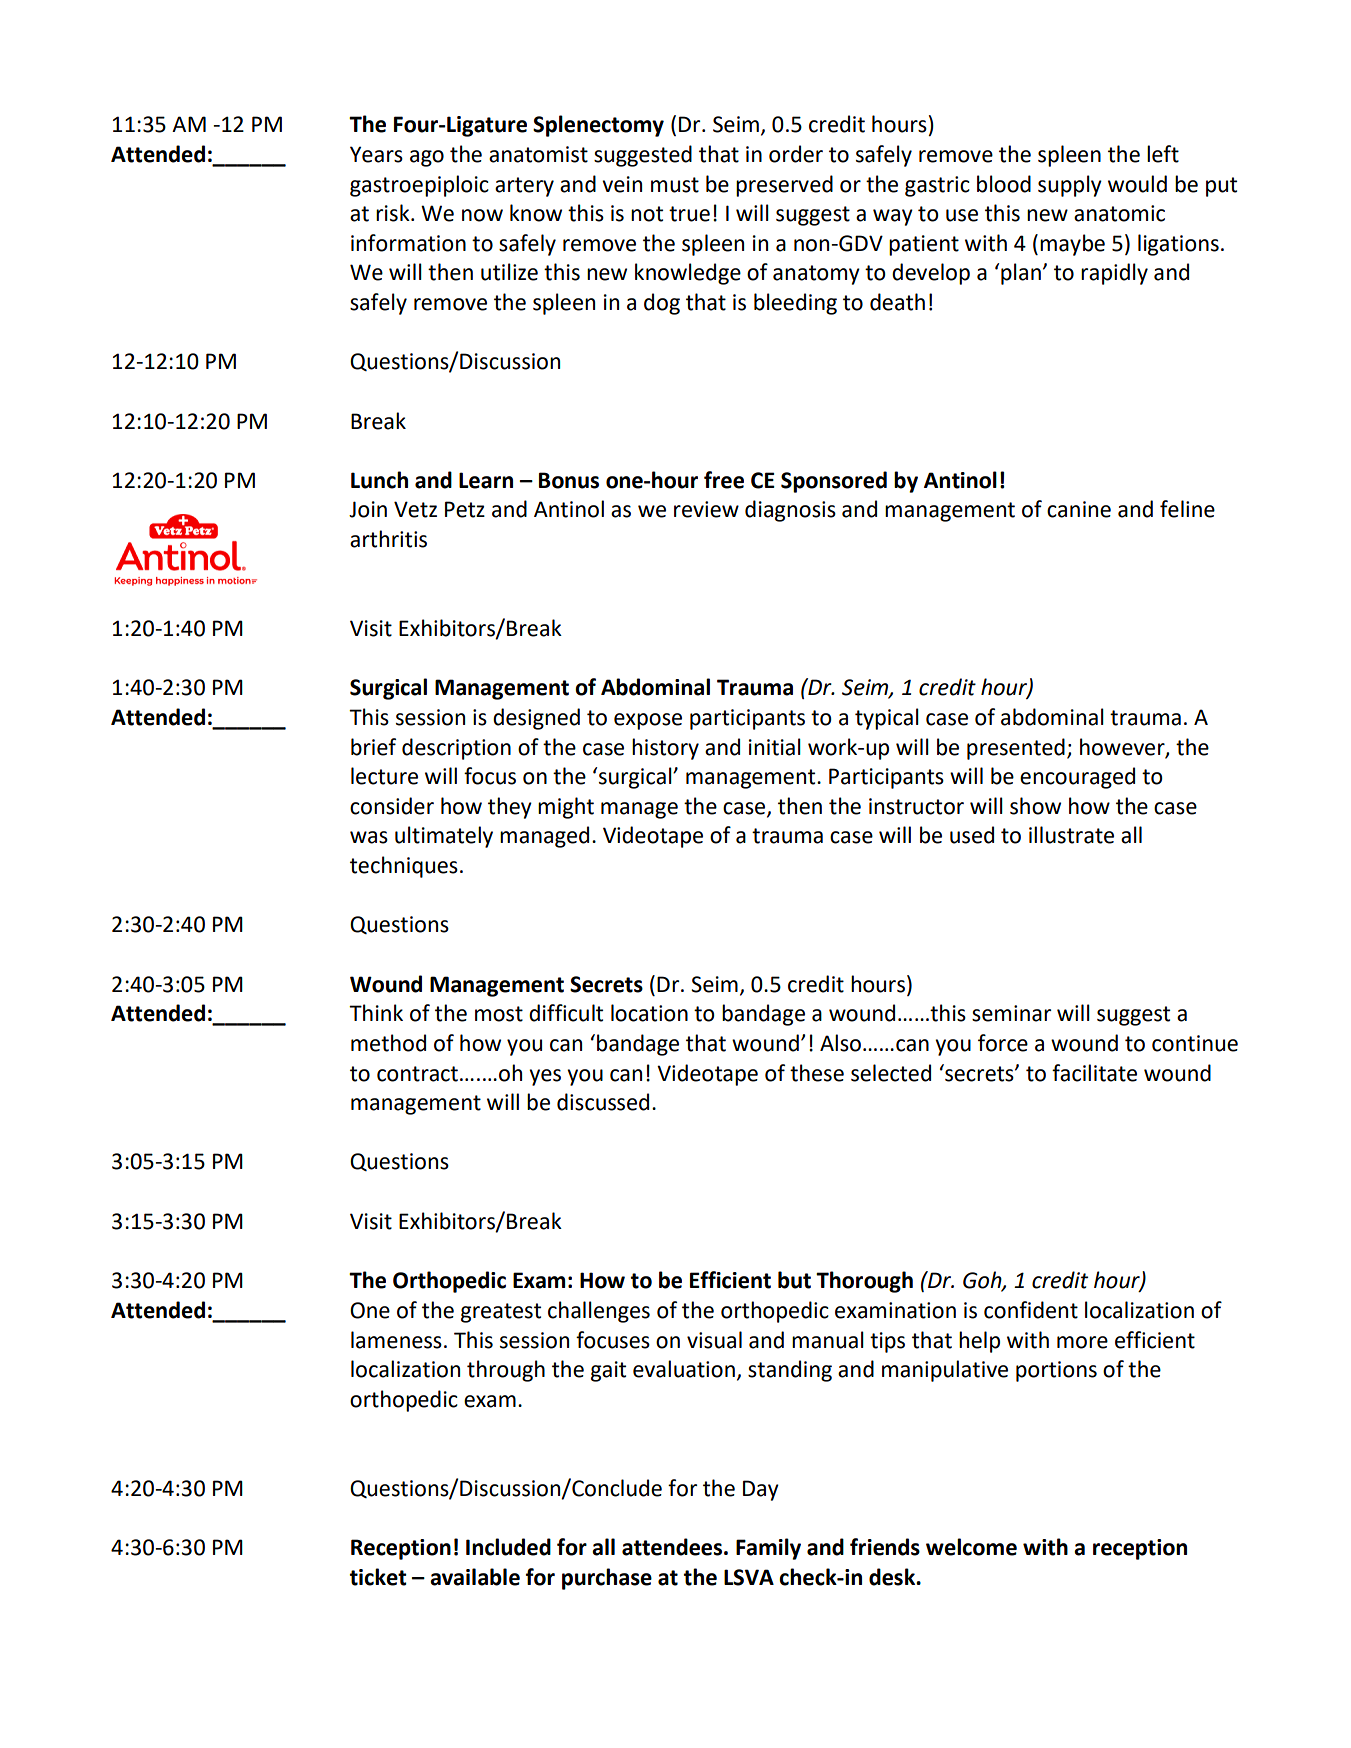 The image size is (1351, 1748). What do you see at coordinates (501, 1313) in the screenshot?
I see `greatest` at bounding box center [501, 1313].
